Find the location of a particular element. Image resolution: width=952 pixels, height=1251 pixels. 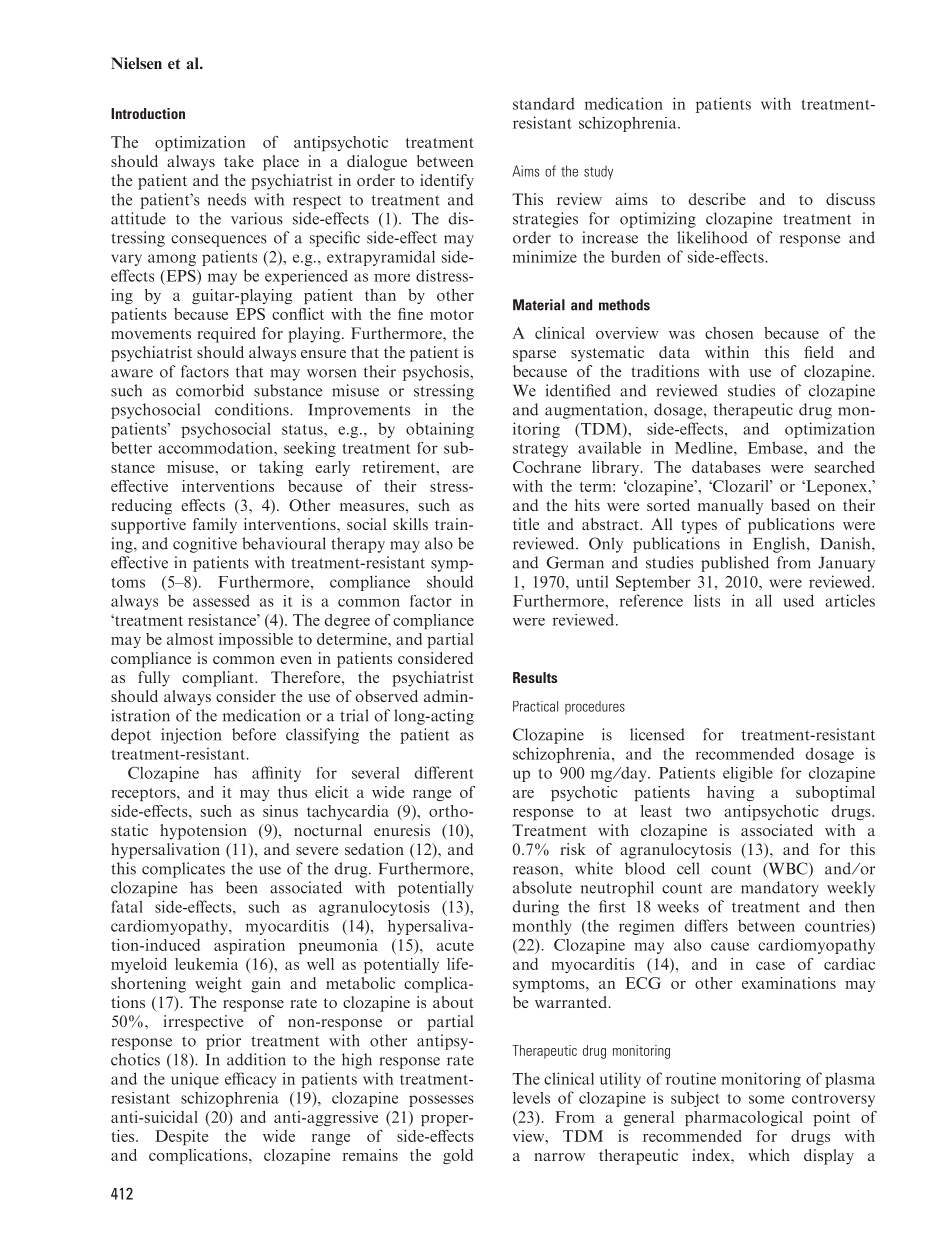

levels is located at coordinates (531, 1098).
